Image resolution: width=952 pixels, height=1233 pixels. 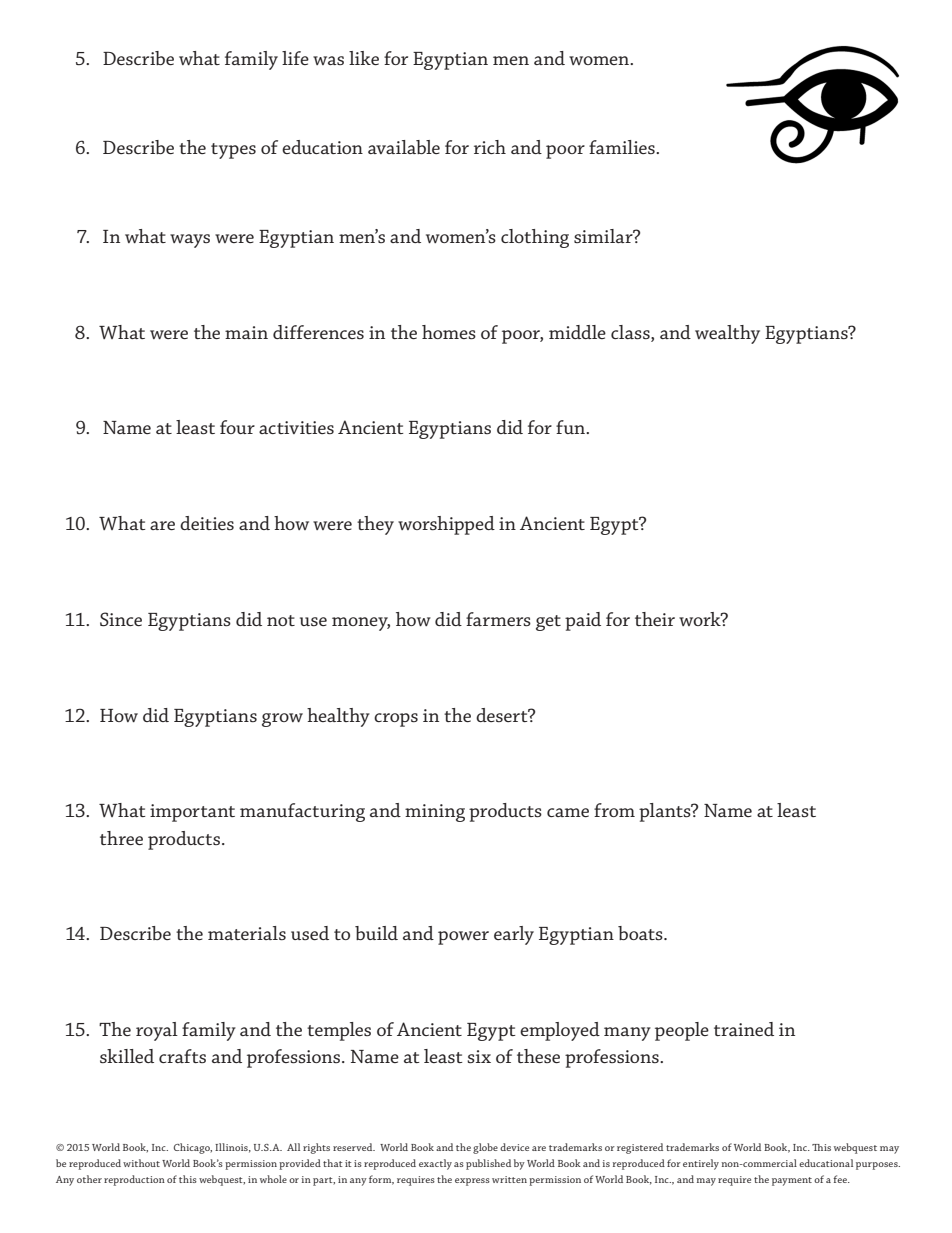 I want to click on families, so click(x=623, y=147).
